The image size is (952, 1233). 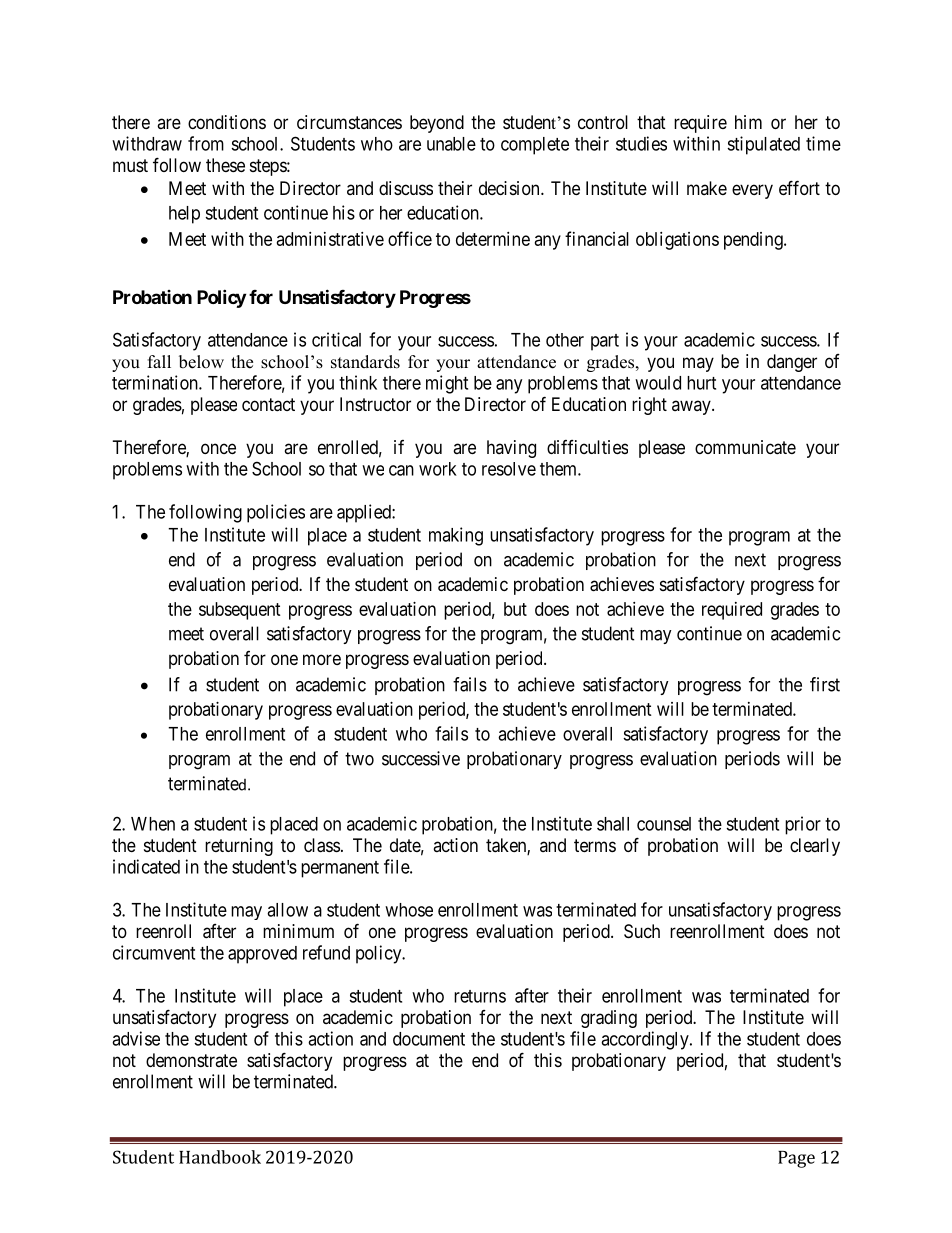 I want to click on two, so click(x=359, y=759).
